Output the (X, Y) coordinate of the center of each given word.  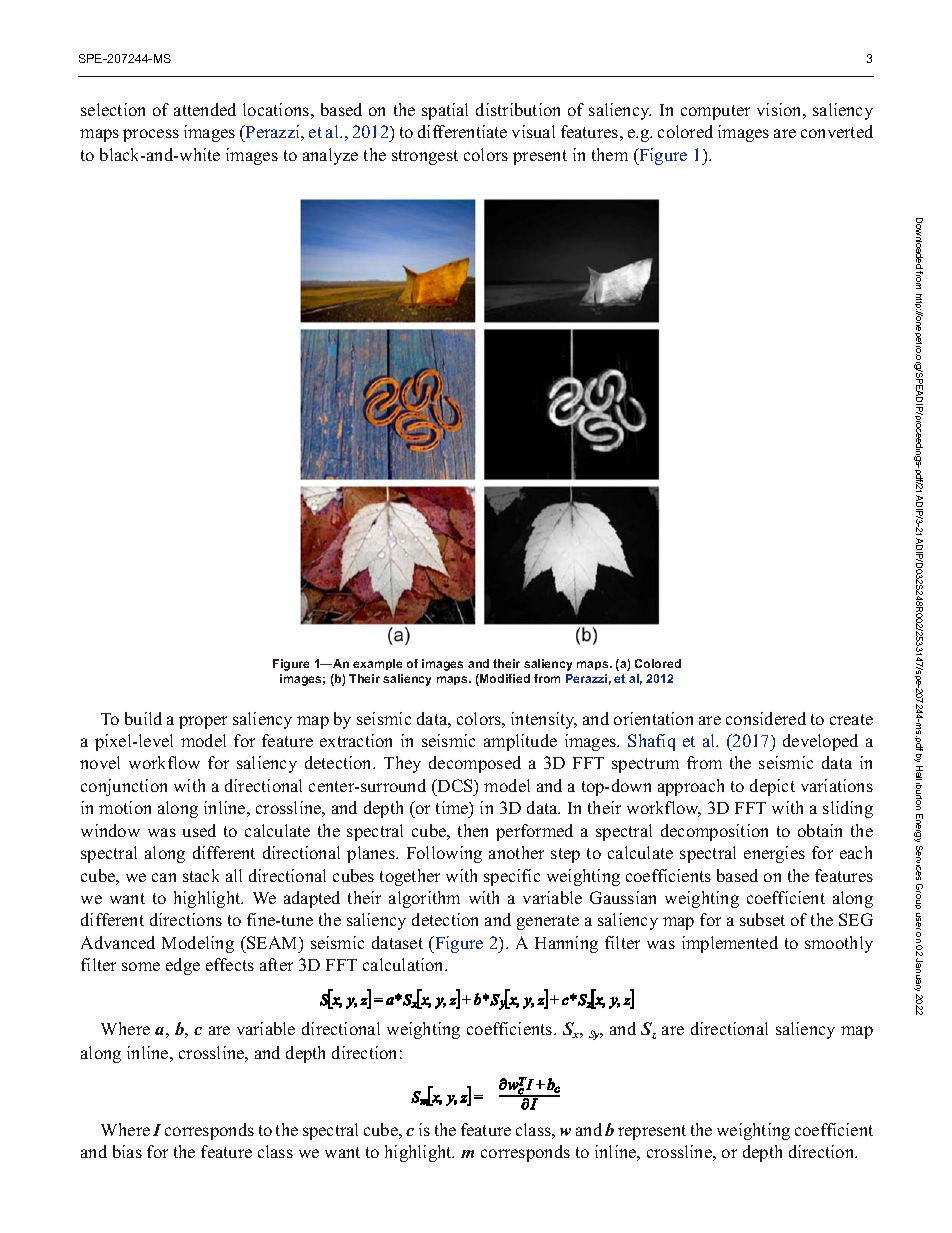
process (151, 135)
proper (203, 722)
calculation (405, 964)
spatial (445, 111)
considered (766, 718)
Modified (504, 680)
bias (127, 1151)
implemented (730, 944)
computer (715, 112)
